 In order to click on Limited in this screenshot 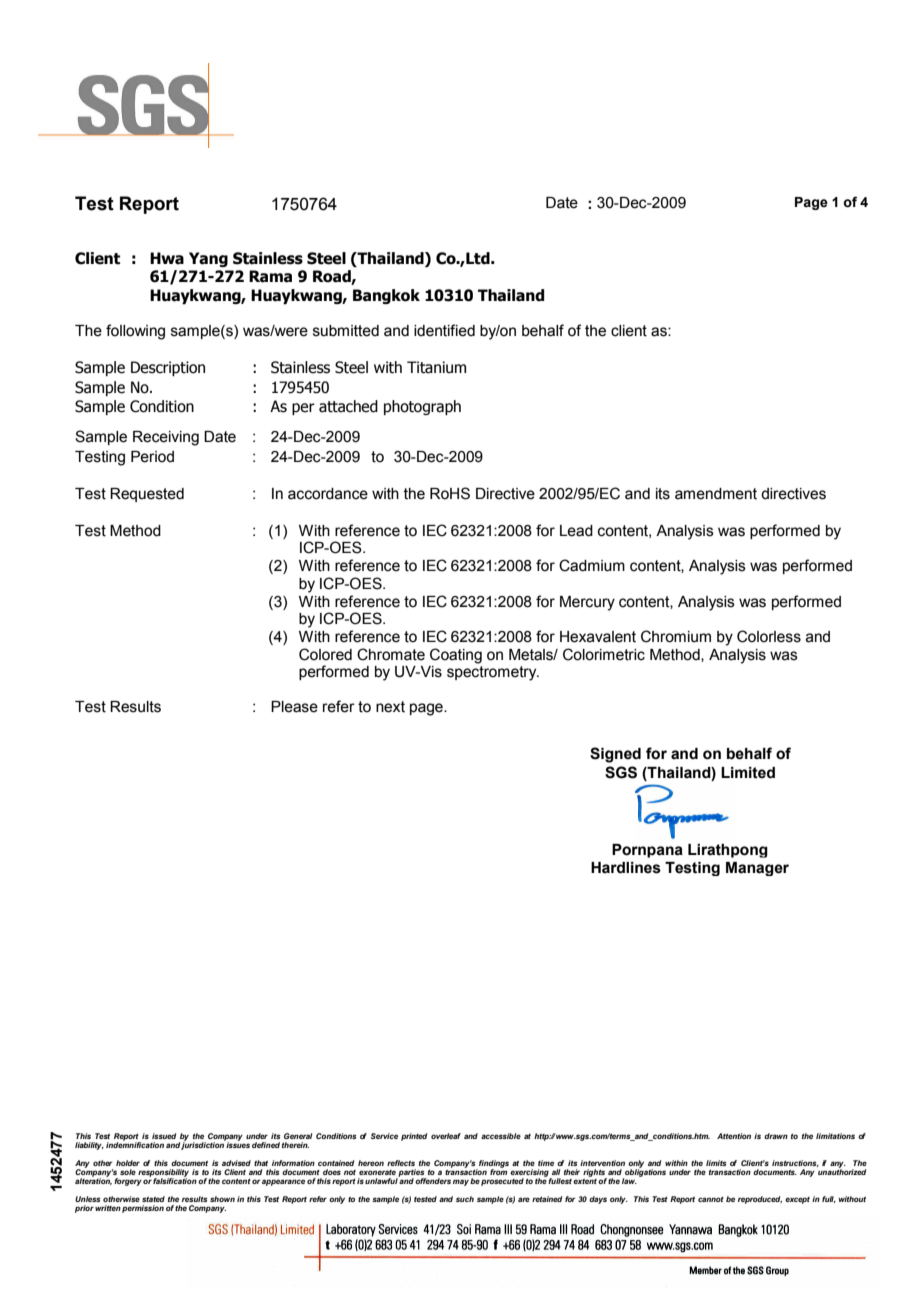, I will do `click(748, 773)`.
